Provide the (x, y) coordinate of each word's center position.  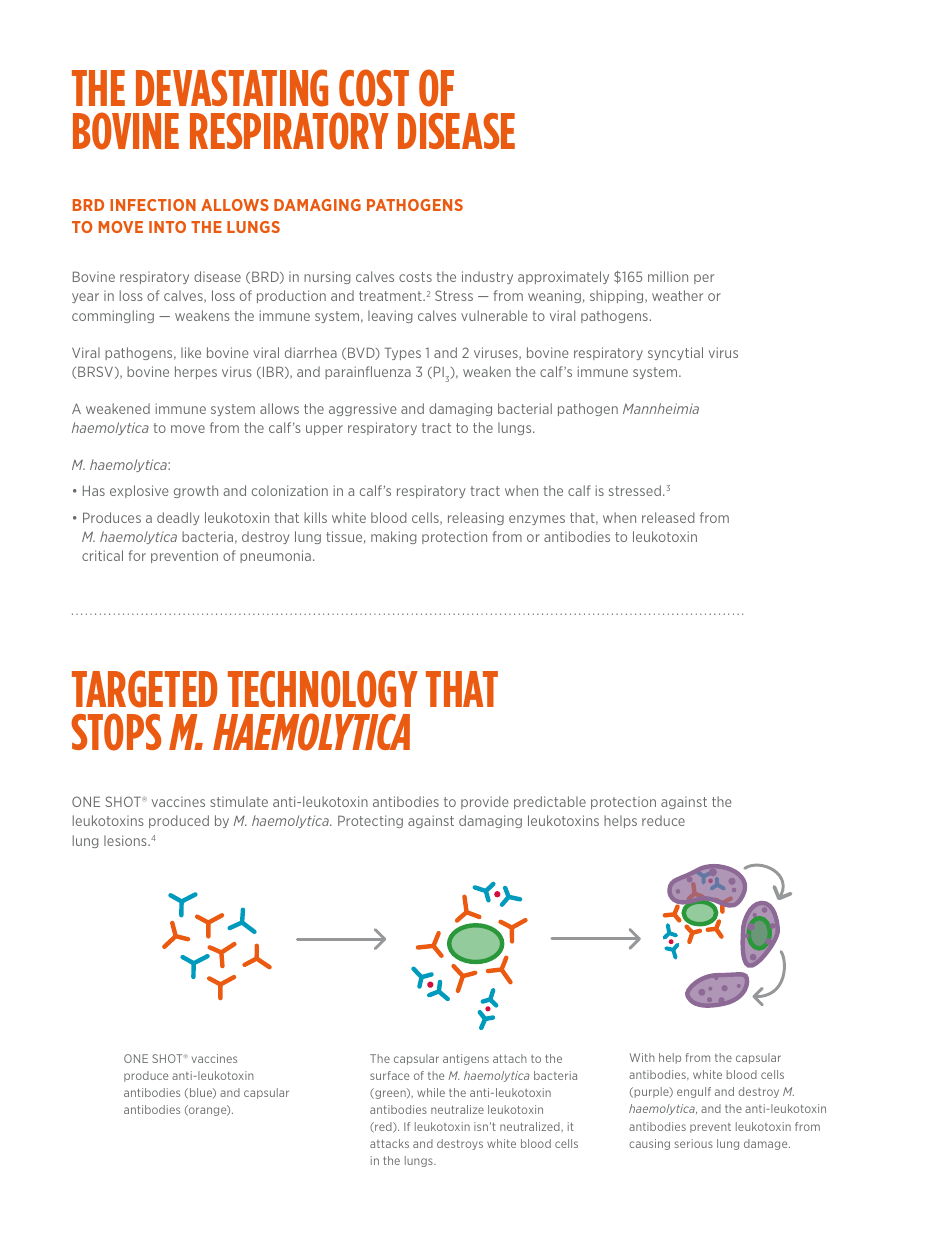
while (431, 1092)
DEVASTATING (232, 88)
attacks (389, 1143)
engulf (694, 1092)
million (668, 276)
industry (487, 277)
